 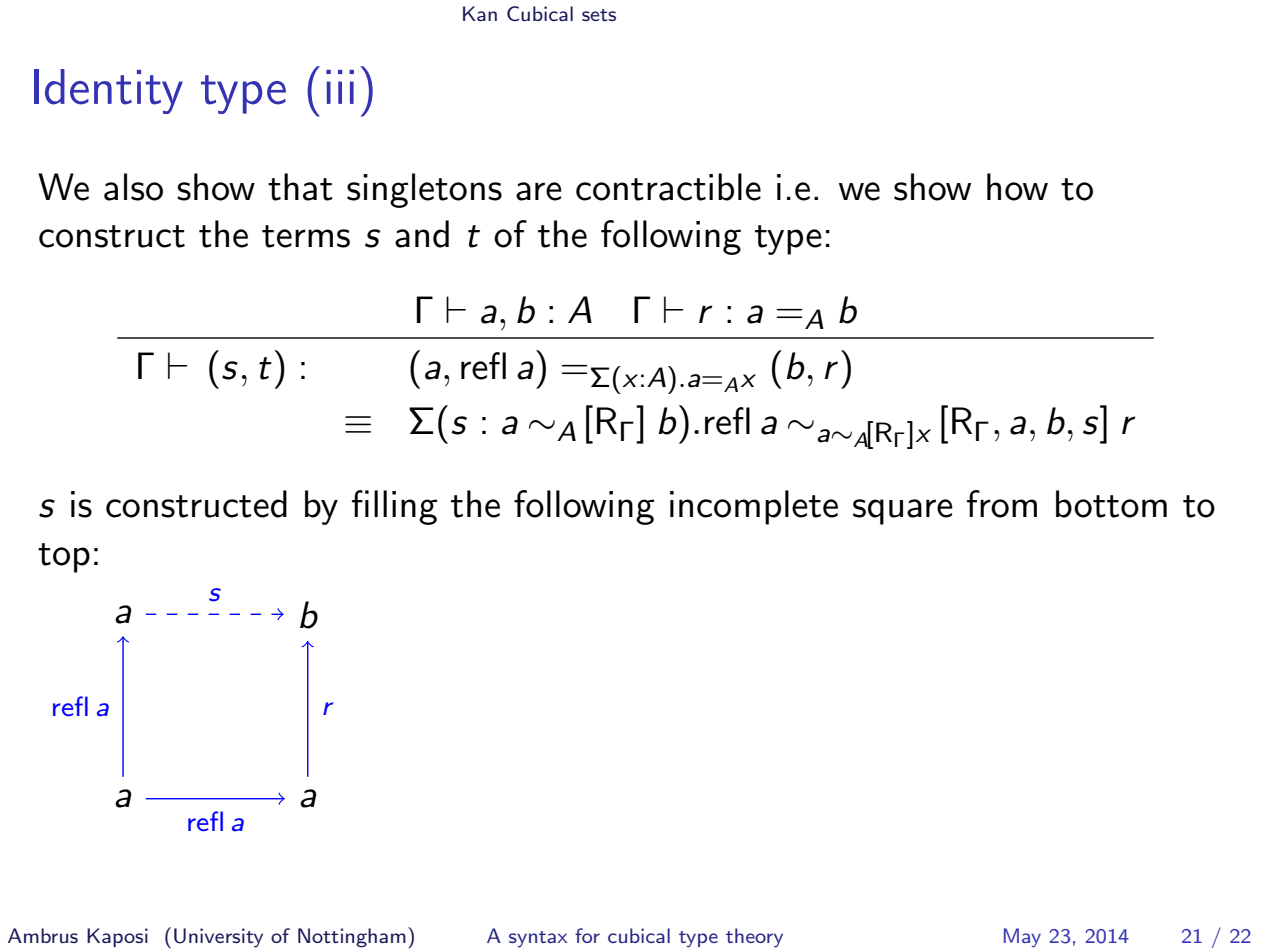 What do you see at coordinates (668, 187) in the image?
I see `contractible` at bounding box center [668, 187].
